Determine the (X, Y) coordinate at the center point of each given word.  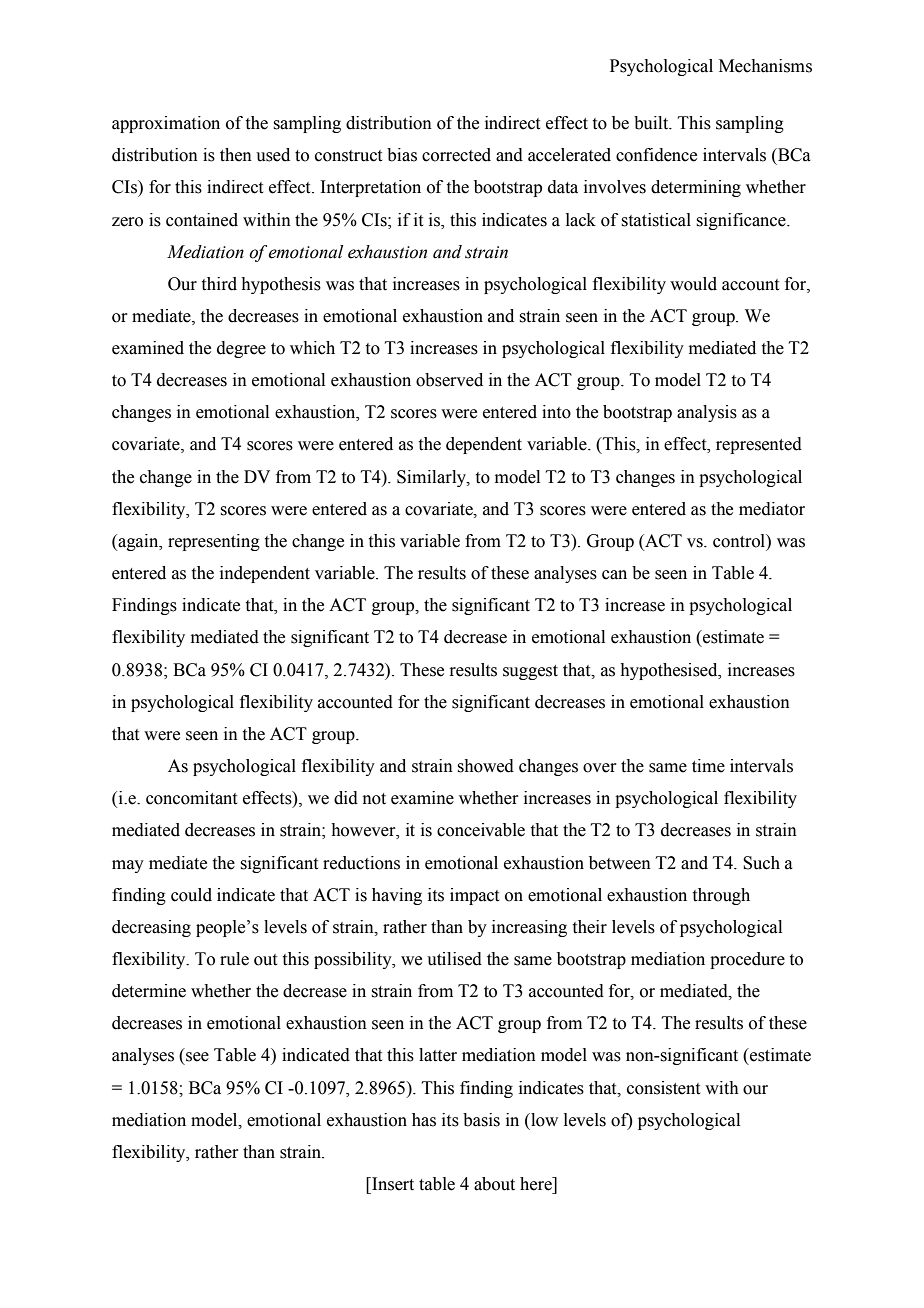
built (652, 123)
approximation (166, 124)
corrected (456, 155)
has (424, 1120)
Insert (392, 1184)
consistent (663, 1088)
